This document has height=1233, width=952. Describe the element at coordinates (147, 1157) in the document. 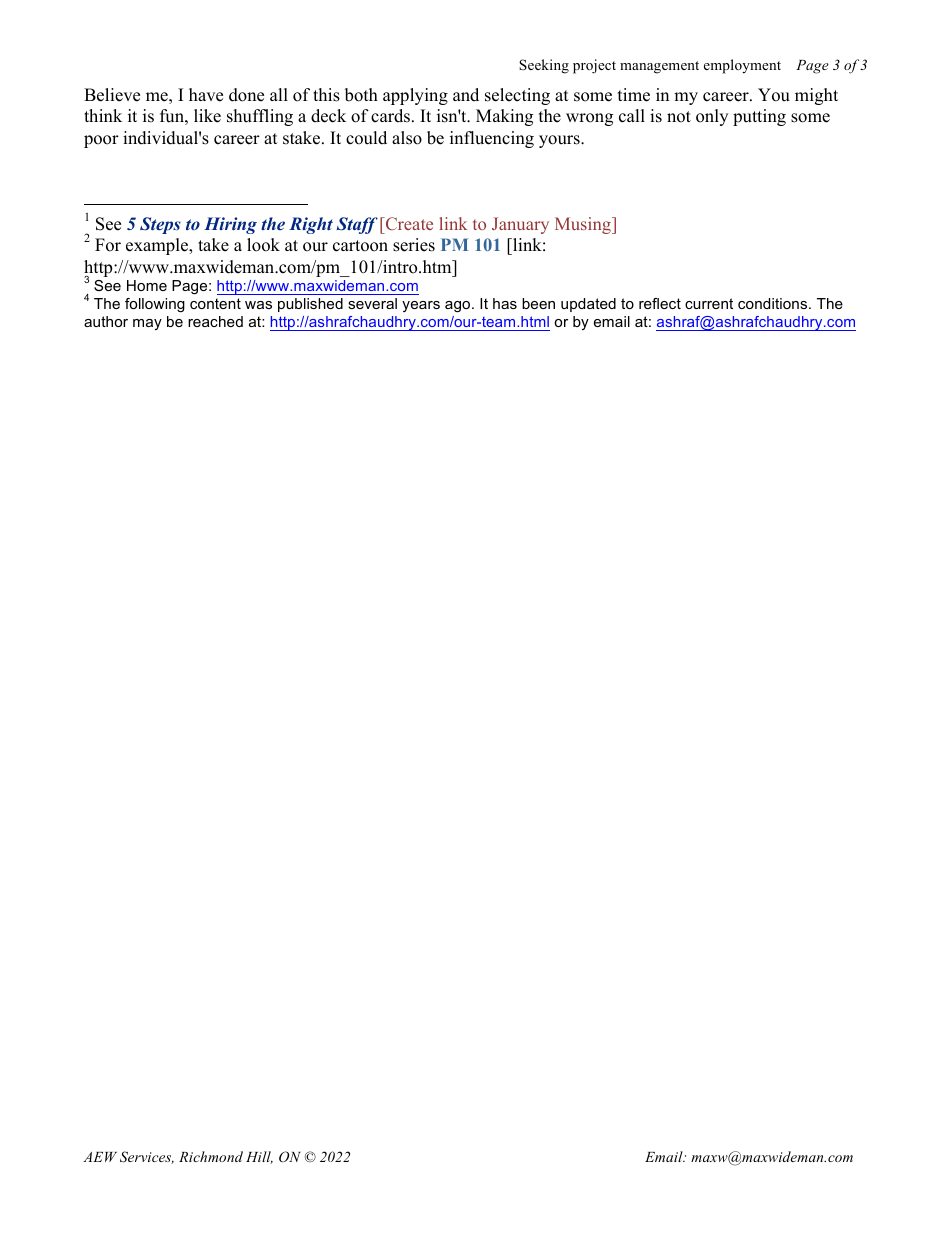

I see `Services` at that location.
